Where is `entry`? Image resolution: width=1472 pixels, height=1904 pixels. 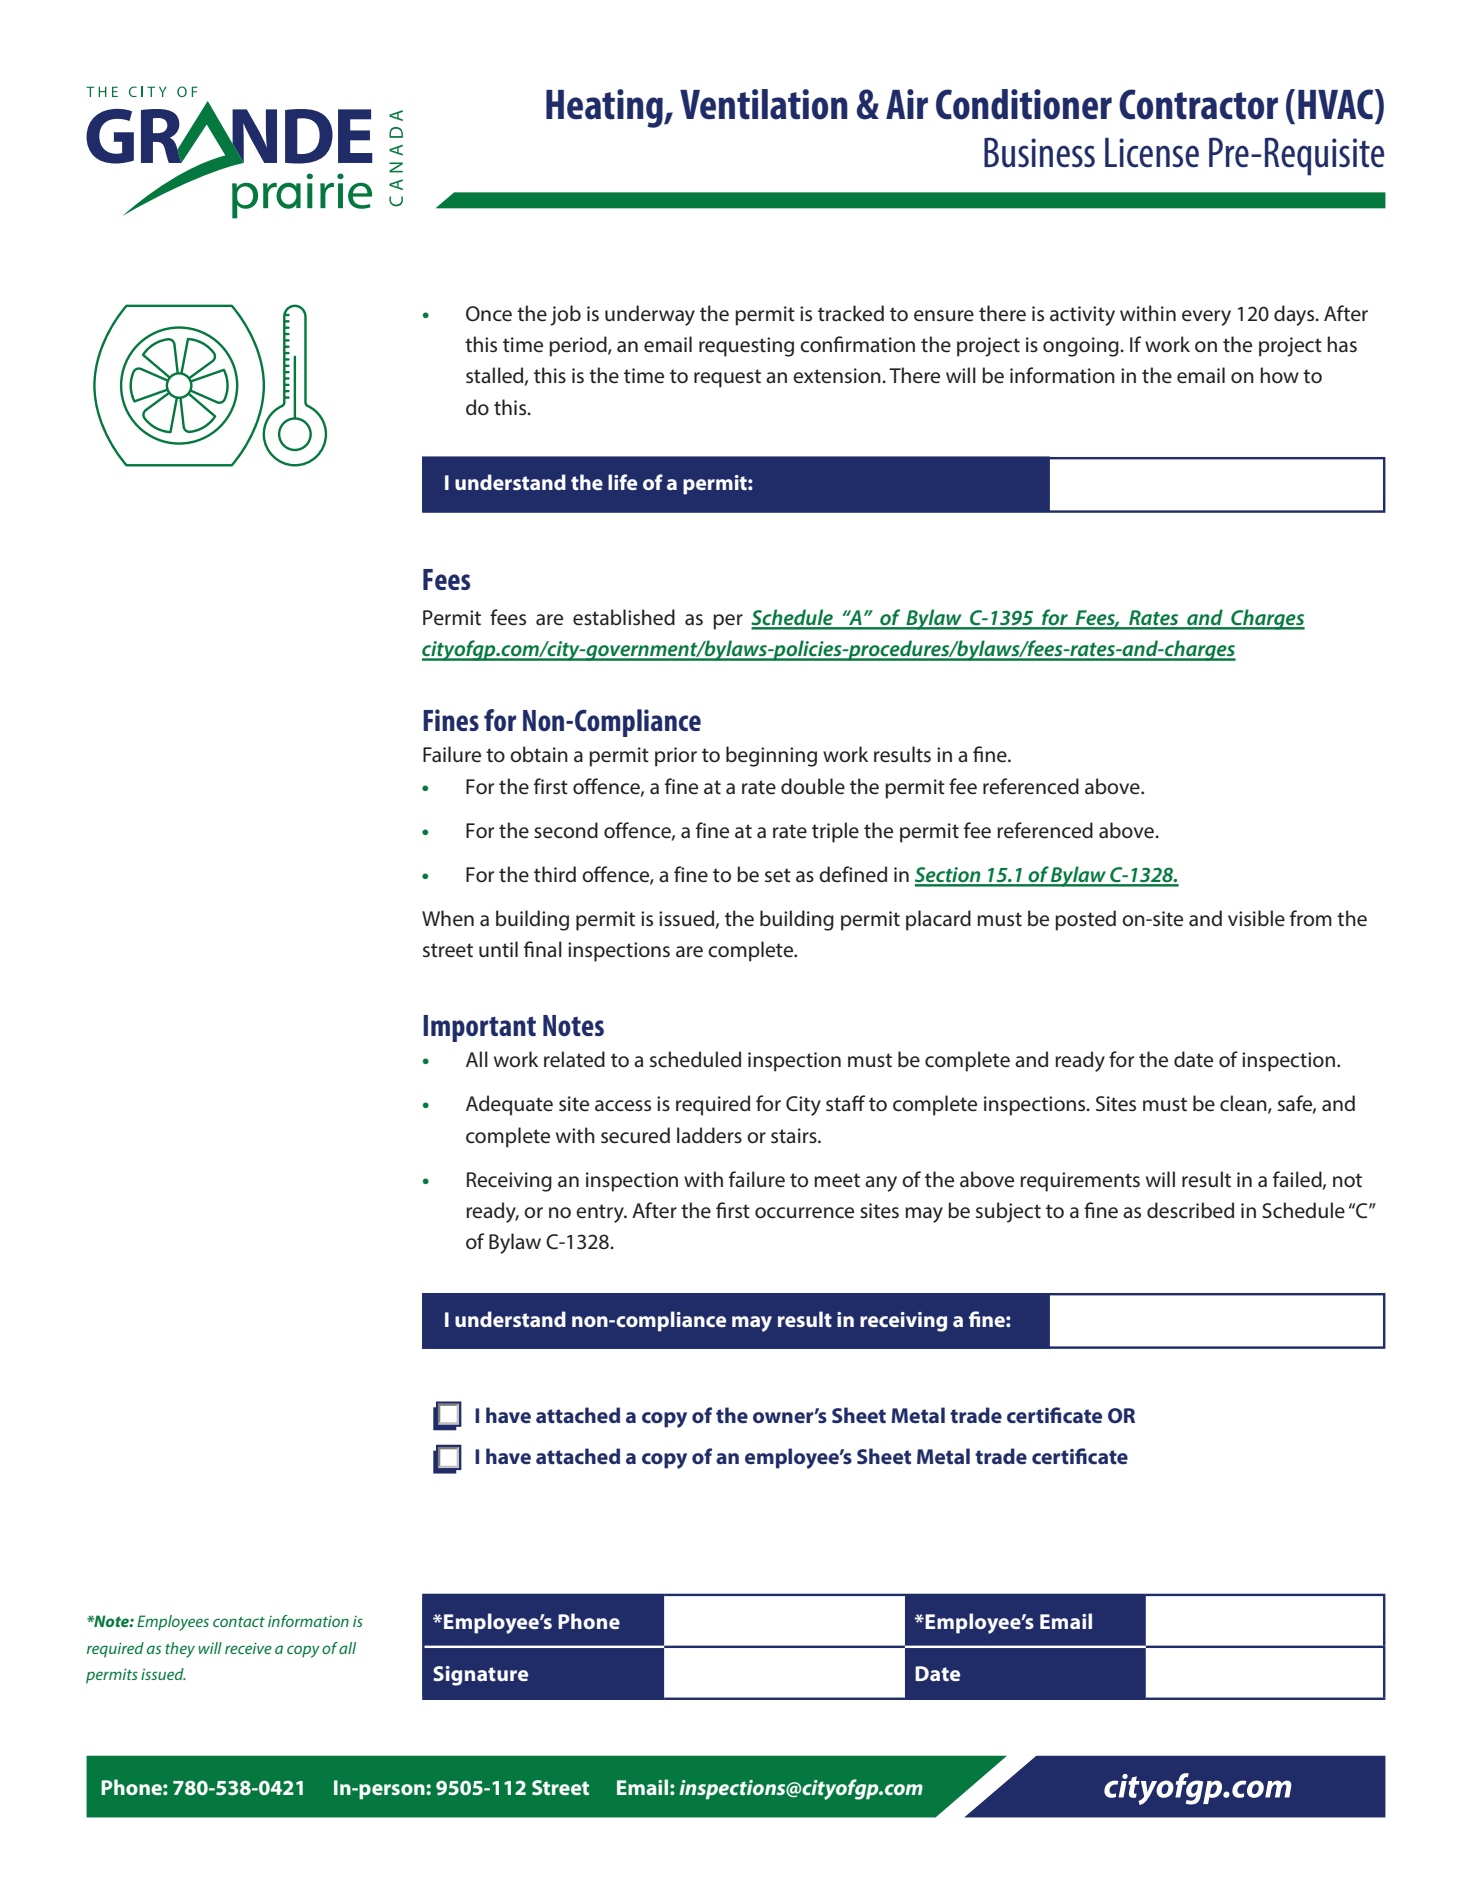 entry is located at coordinates (601, 1213).
